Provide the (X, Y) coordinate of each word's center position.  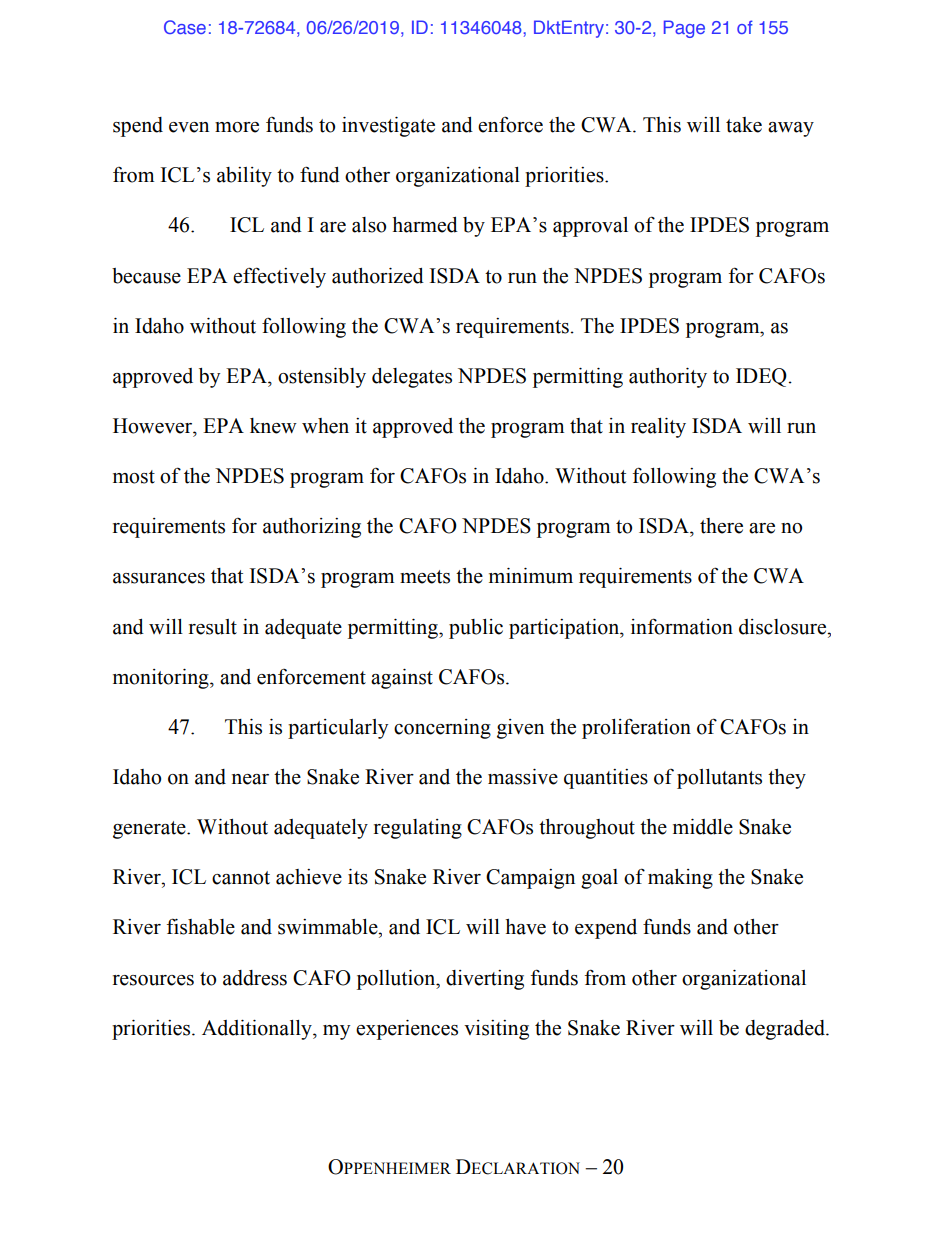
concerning (442, 729)
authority (668, 378)
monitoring (162, 679)
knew (273, 426)
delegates (412, 378)
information (682, 626)
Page (684, 29)
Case (185, 27)
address (255, 978)
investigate (388, 127)
